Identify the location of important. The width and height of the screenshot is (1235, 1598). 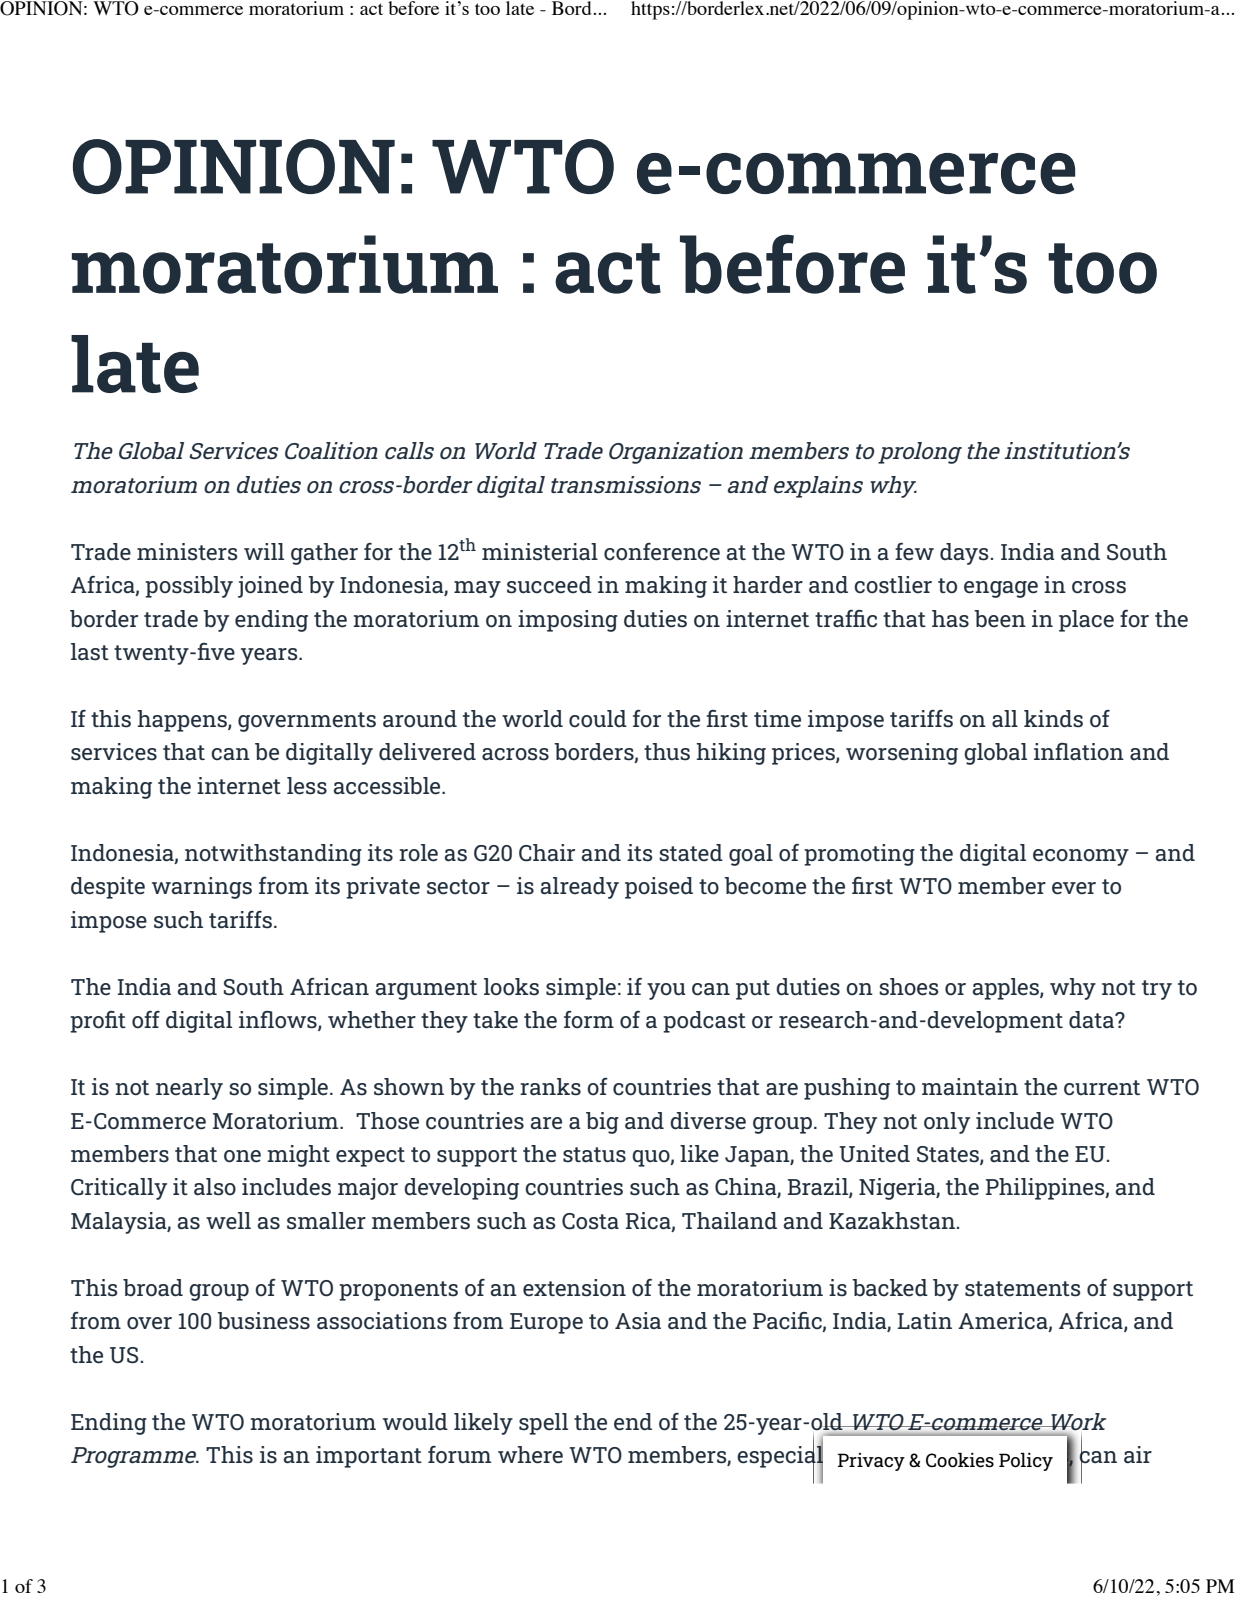
(369, 1457).
